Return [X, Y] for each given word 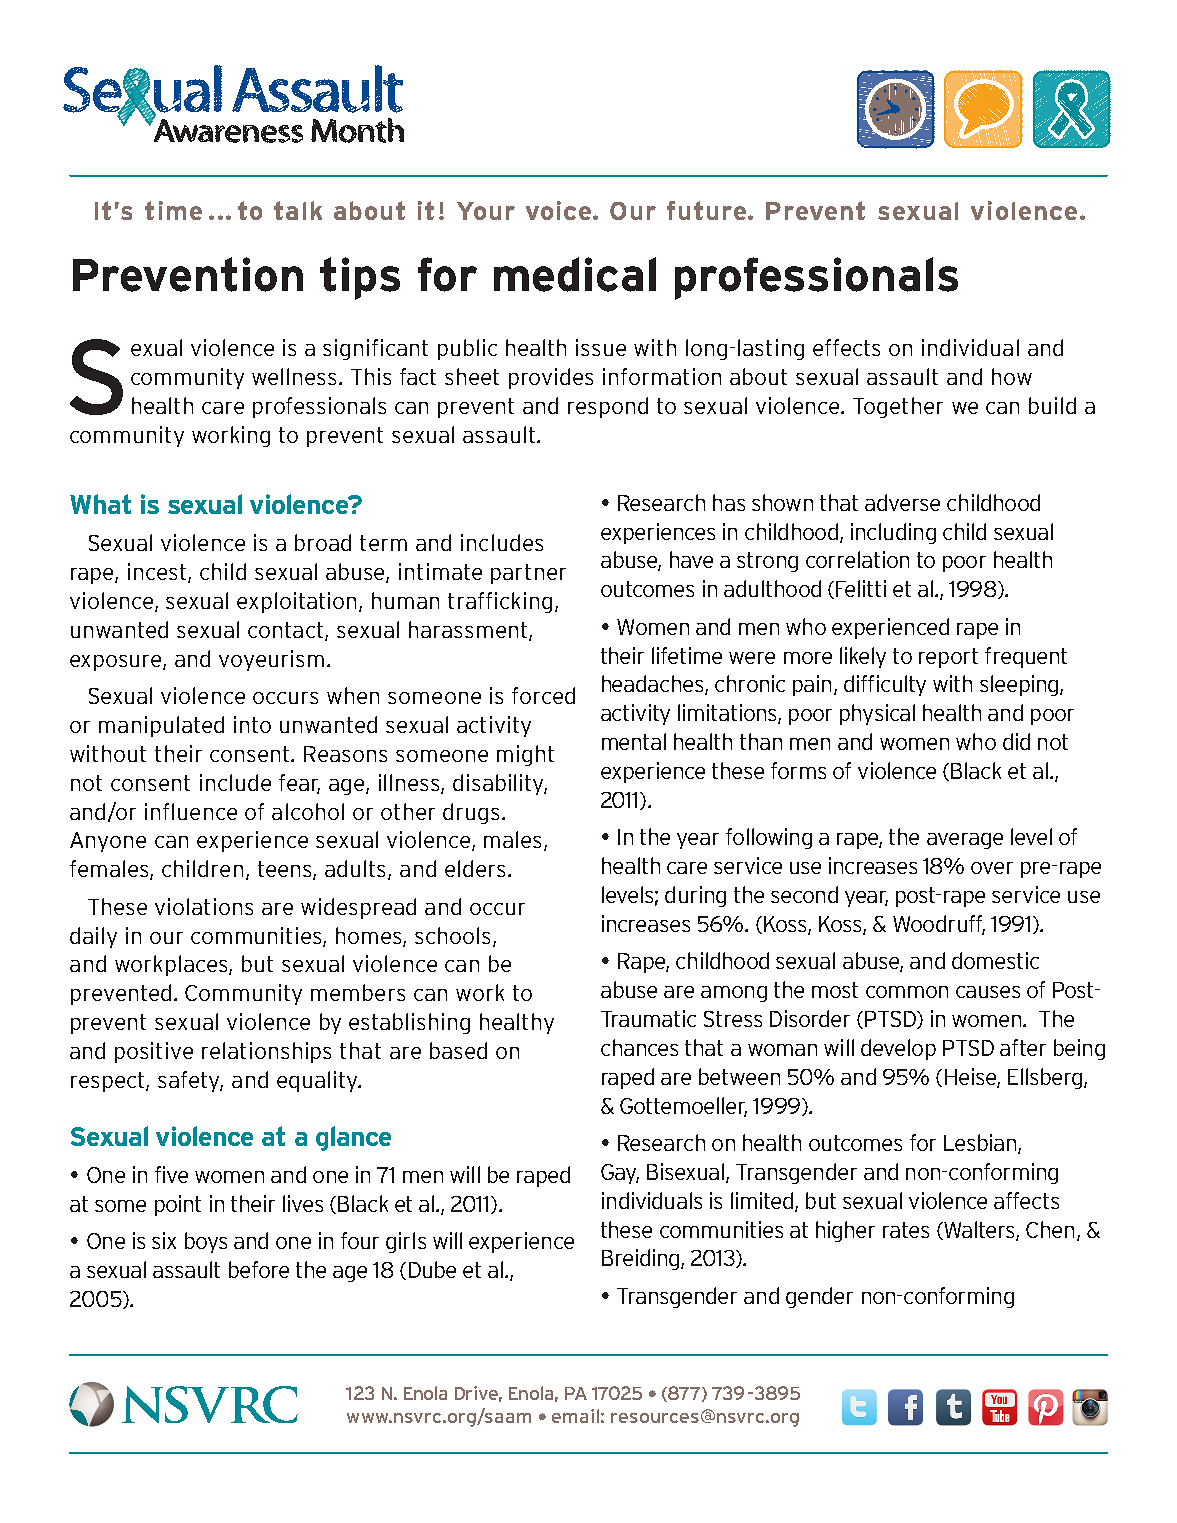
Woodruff [939, 925]
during [695, 896]
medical [575, 274]
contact [287, 631]
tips [360, 278]
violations [204, 906]
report [948, 658]
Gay [620, 1174]
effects [846, 347]
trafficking [500, 602]
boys [206, 1242]
